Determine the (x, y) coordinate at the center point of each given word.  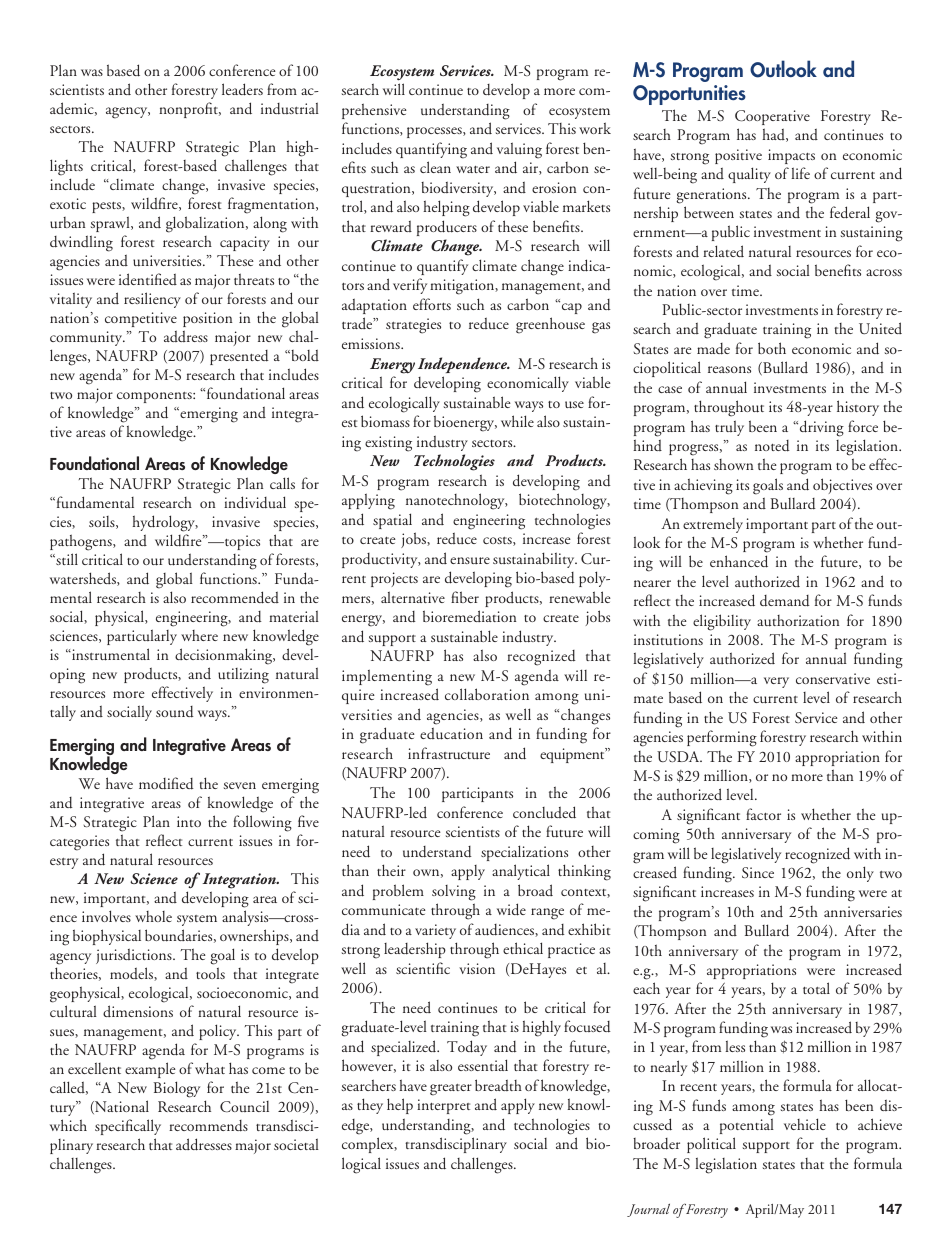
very (776, 682)
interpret (443, 1106)
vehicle (805, 1124)
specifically (128, 1127)
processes (435, 132)
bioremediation (469, 616)
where (199, 635)
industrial (290, 108)
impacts (791, 156)
